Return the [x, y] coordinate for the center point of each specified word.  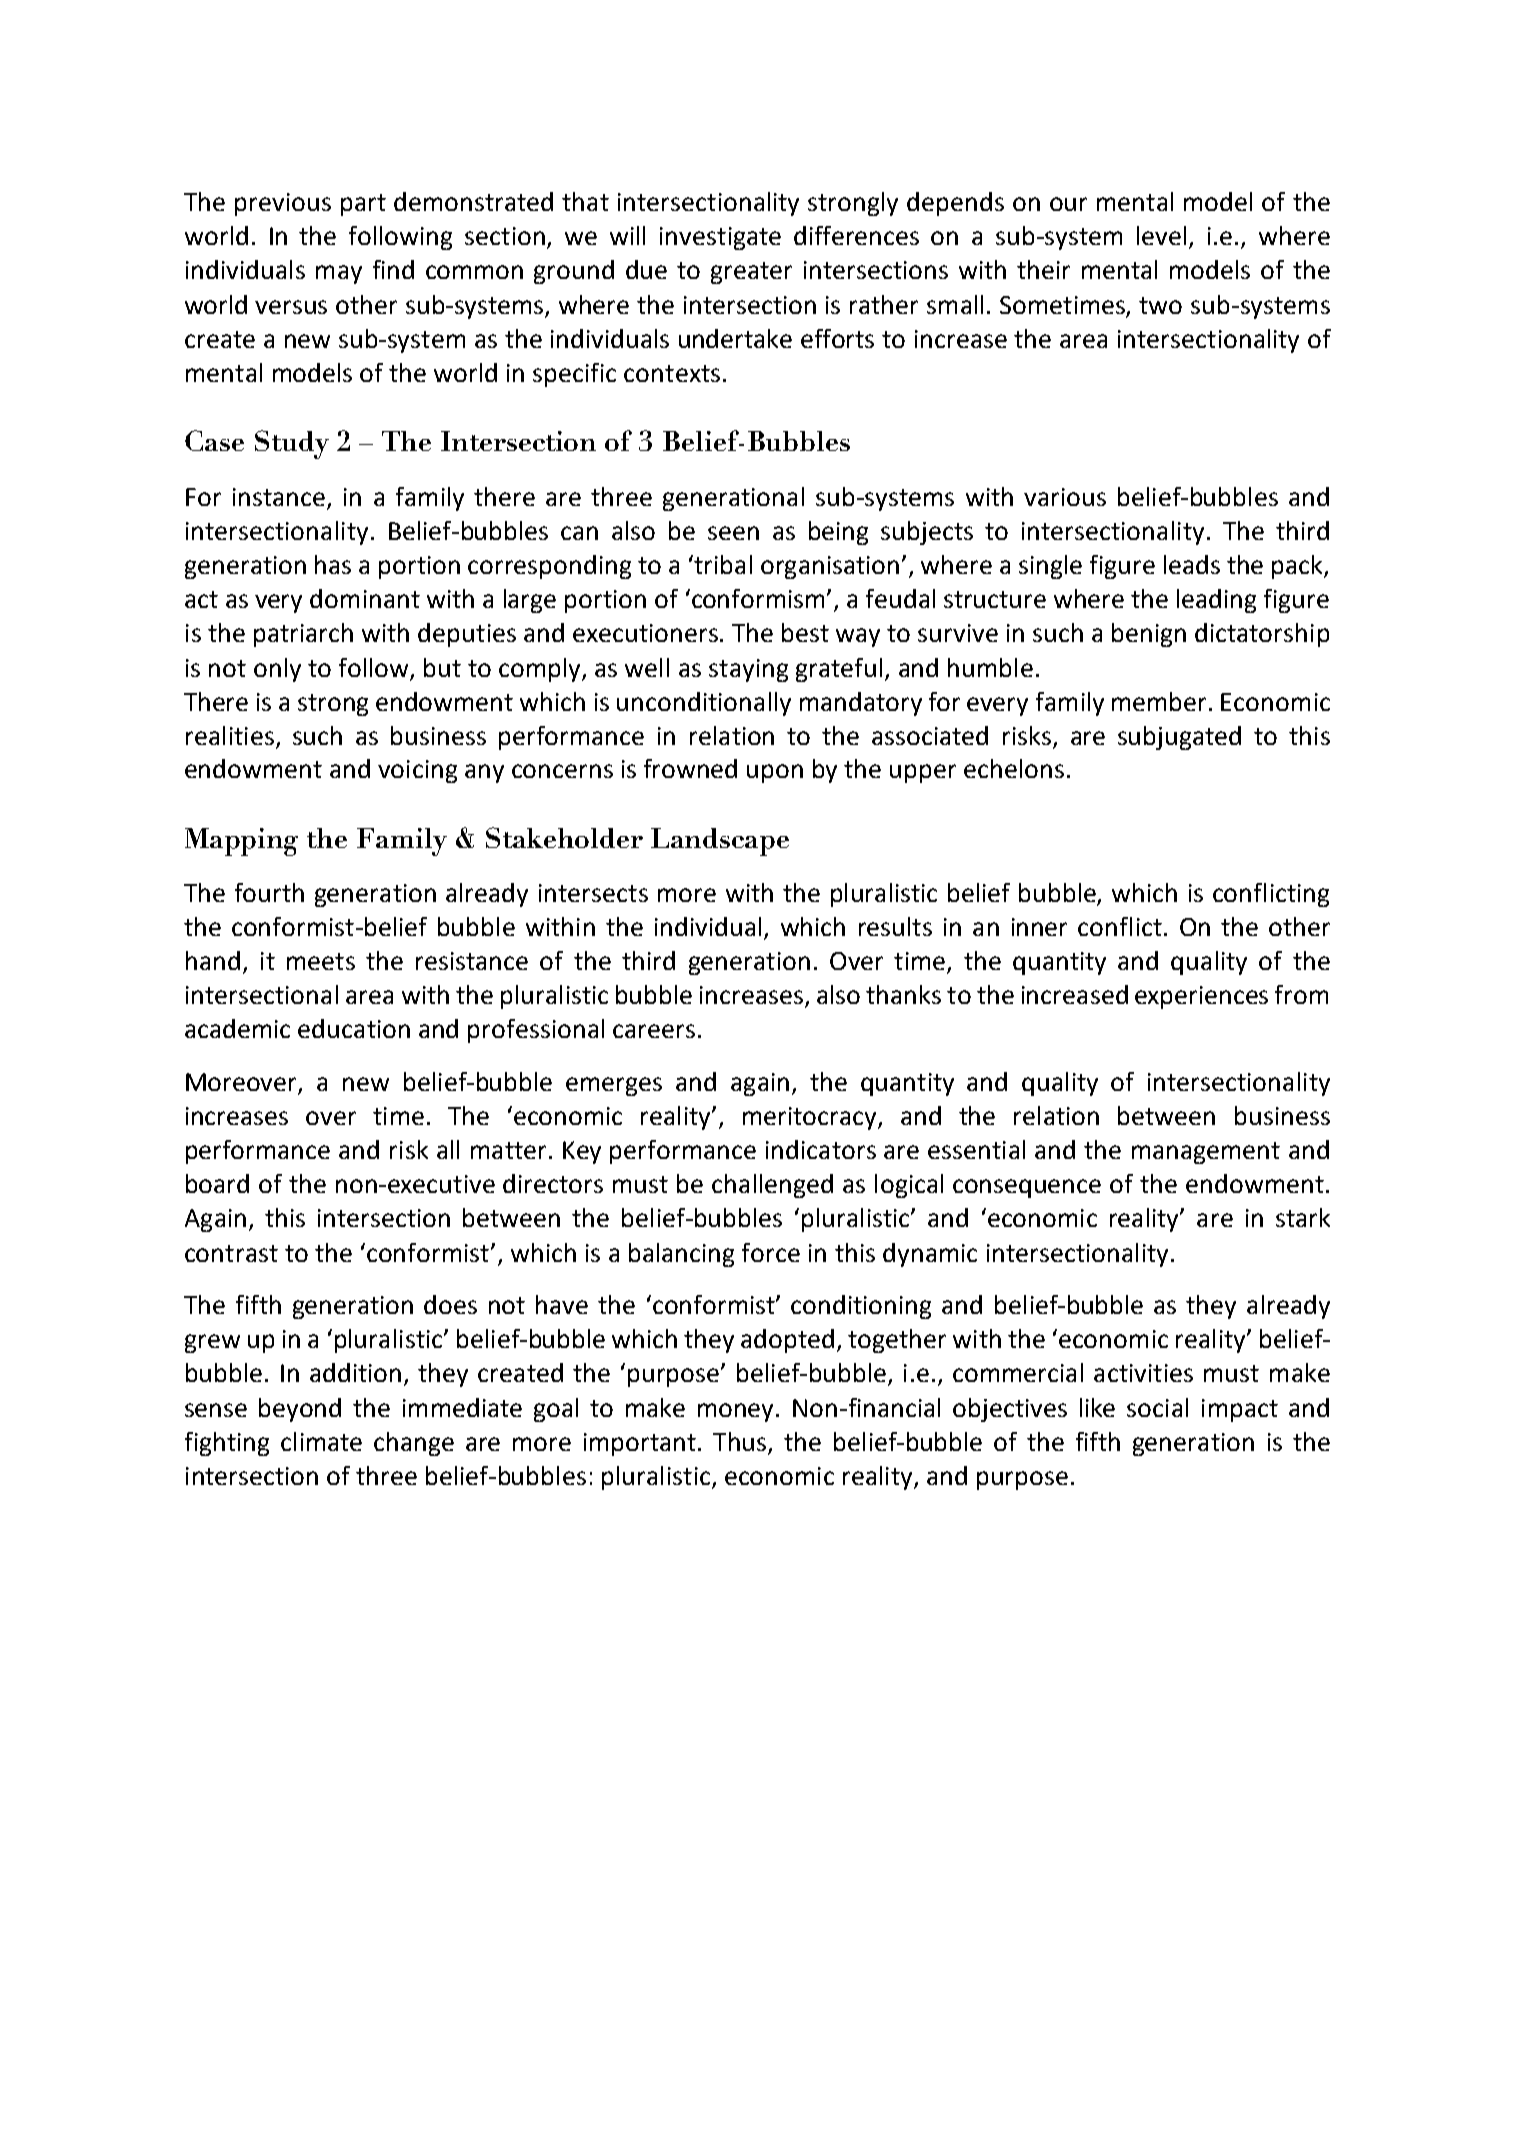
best [805, 632]
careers [654, 1031]
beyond [300, 1410]
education [354, 1028]
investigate [720, 238]
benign [1149, 635]
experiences [1201, 997]
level [1161, 235]
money [737, 1412]
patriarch [303, 635]
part [363, 205]
